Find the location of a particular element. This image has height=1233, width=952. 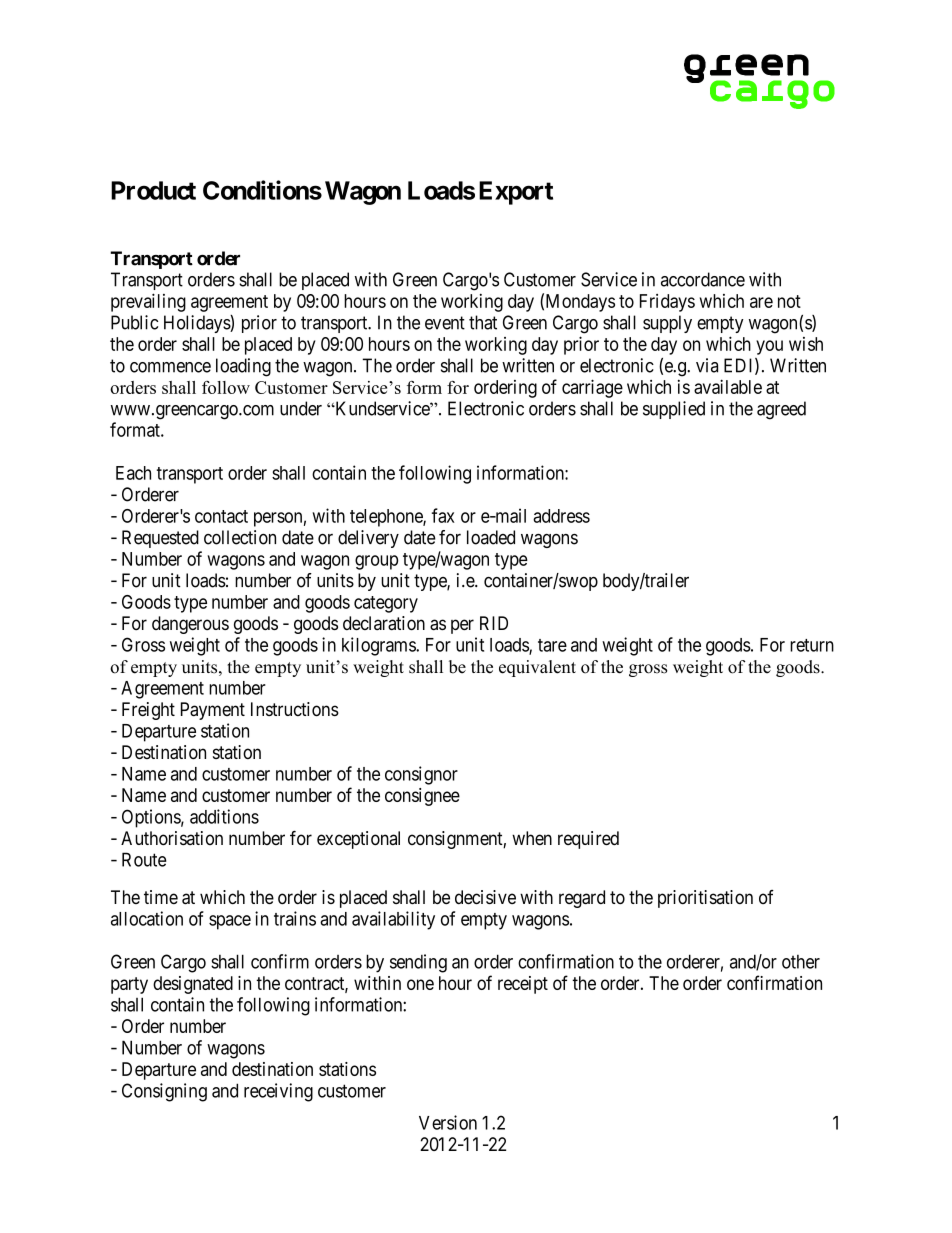

equivalent is located at coordinates (537, 668).
